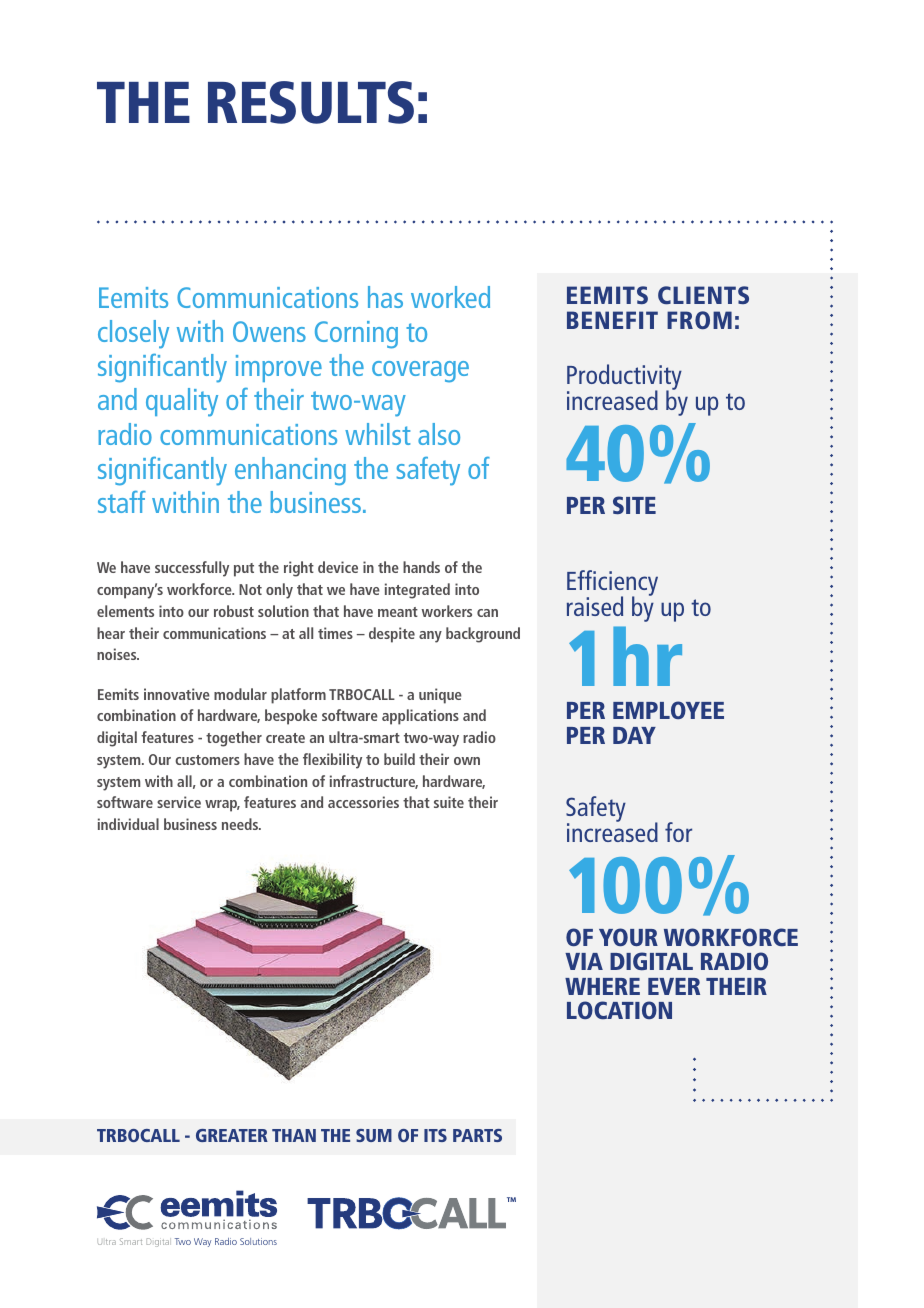  I want to click on quality, so click(182, 402).
